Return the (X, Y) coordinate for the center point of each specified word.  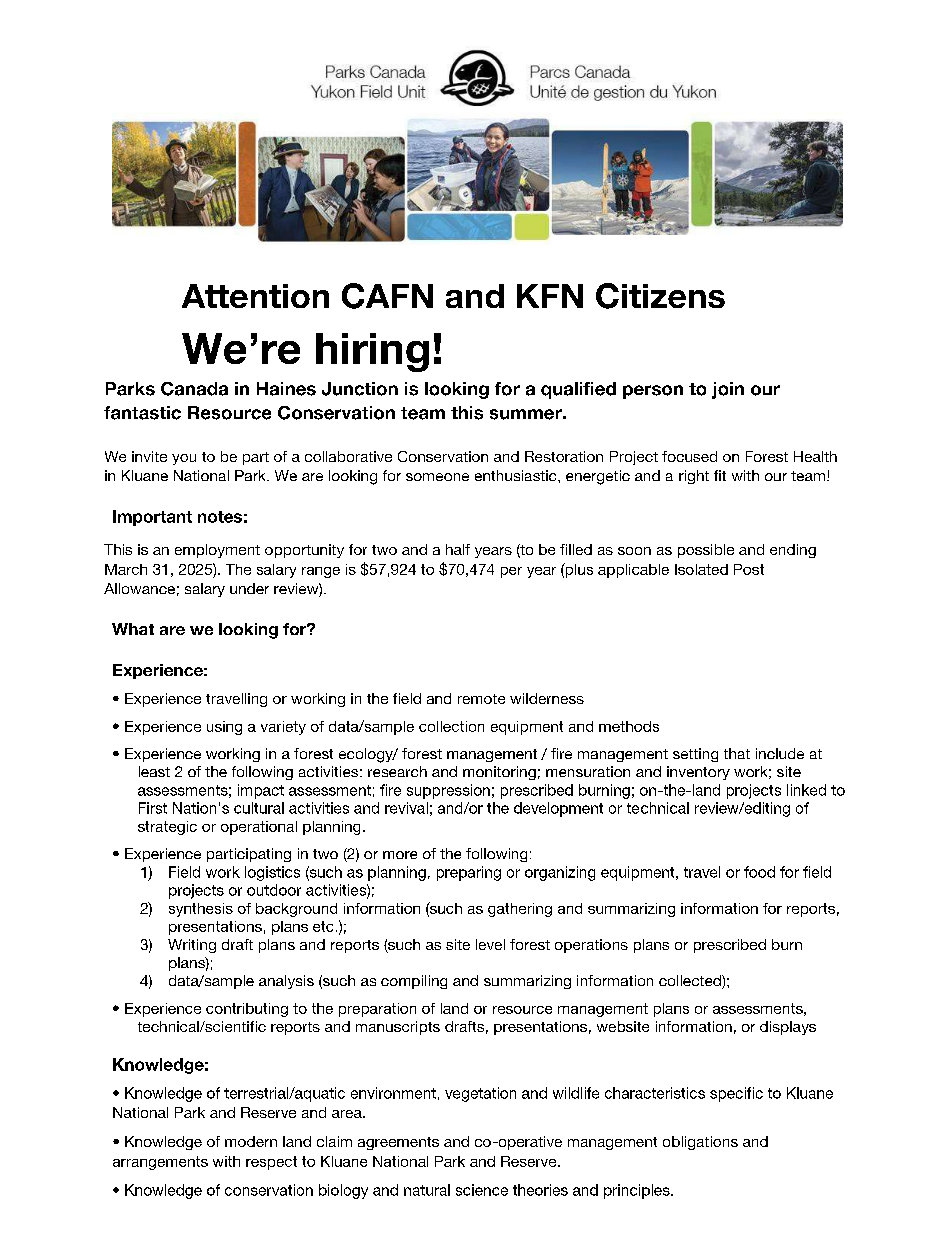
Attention (255, 296)
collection (451, 726)
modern (251, 1141)
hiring (372, 352)
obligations (700, 1143)
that (737, 753)
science (482, 1190)
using (224, 728)
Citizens (660, 296)
